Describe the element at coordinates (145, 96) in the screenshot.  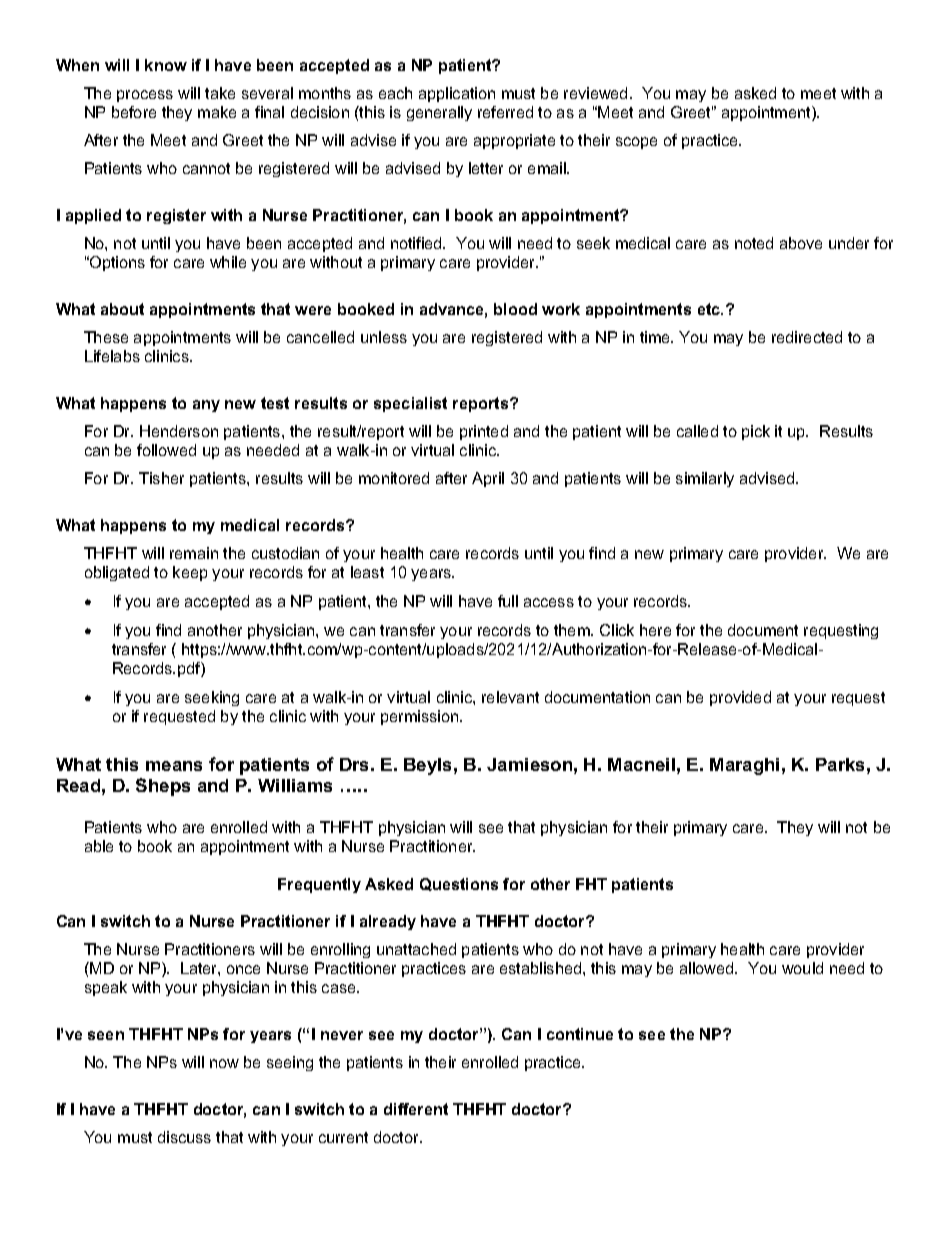
I see `process` at that location.
